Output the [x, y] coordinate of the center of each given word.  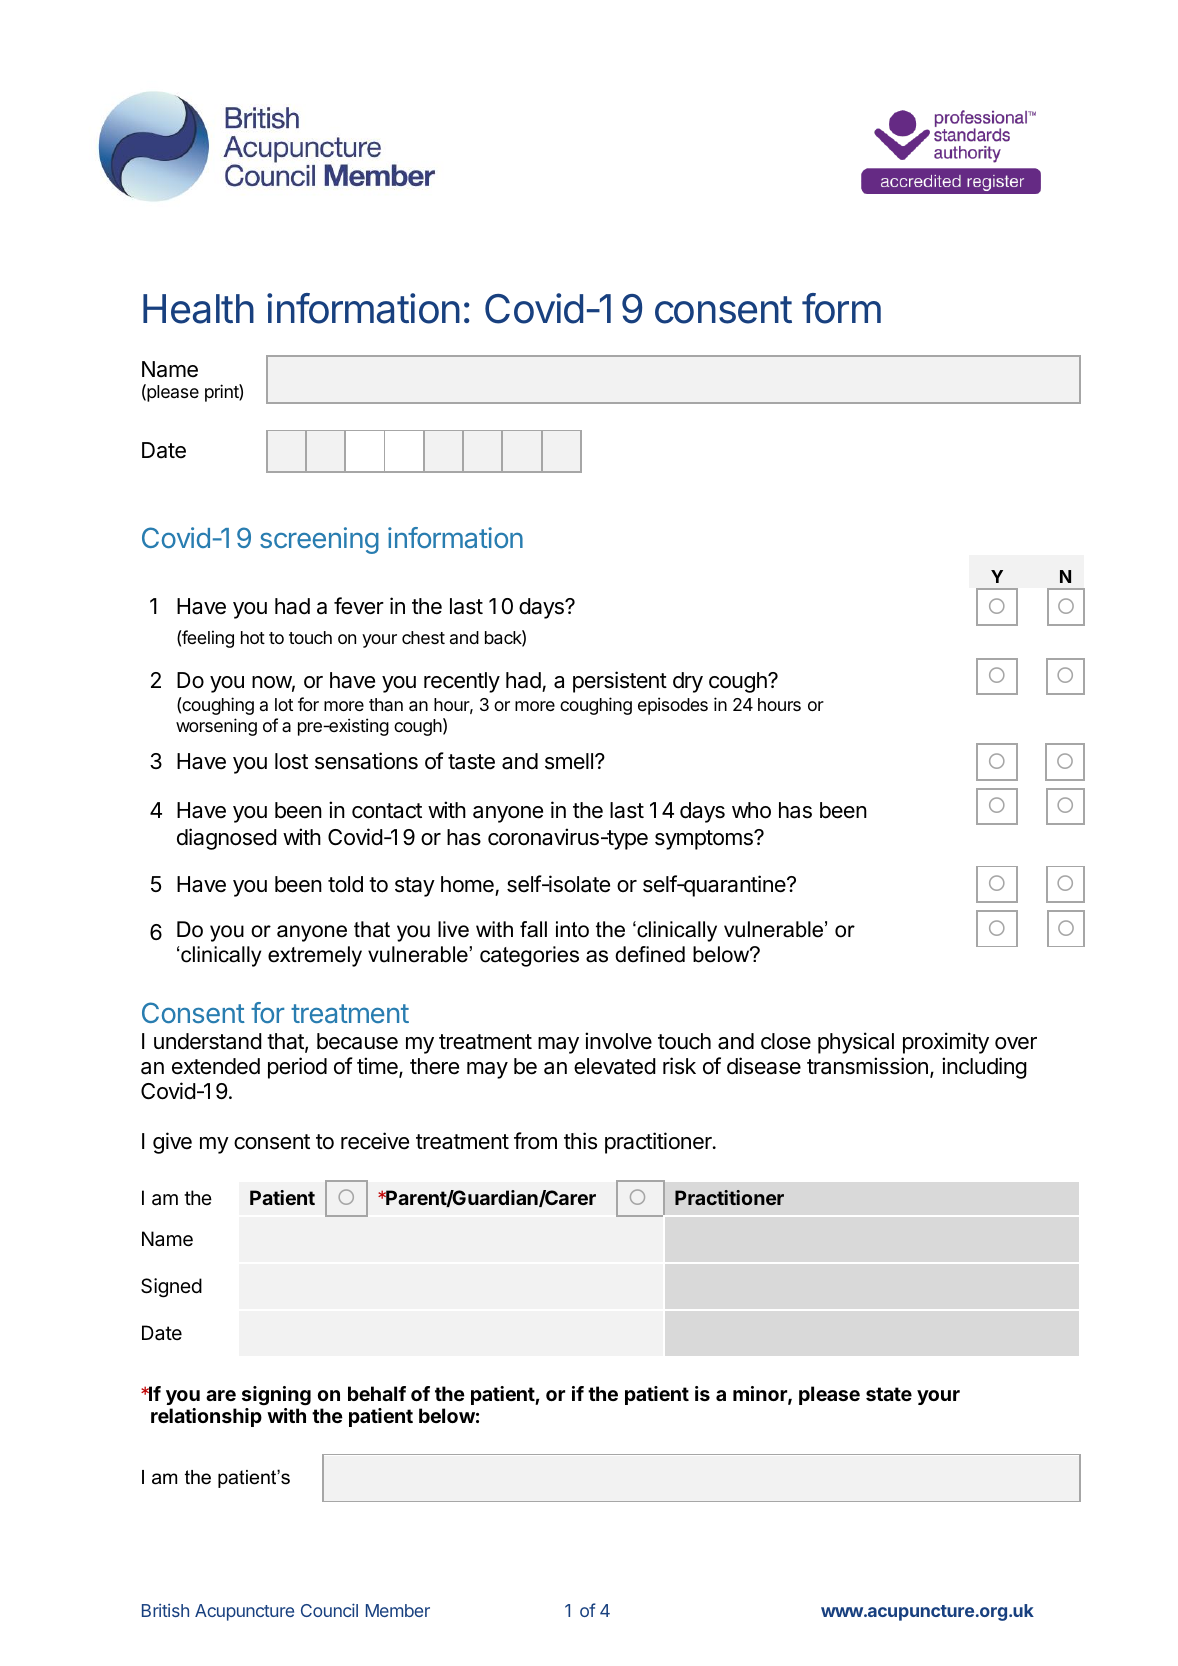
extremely [315, 956]
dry [688, 682]
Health [198, 309]
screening [319, 540]
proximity [946, 1043]
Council [329, 1610]
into [572, 929]
